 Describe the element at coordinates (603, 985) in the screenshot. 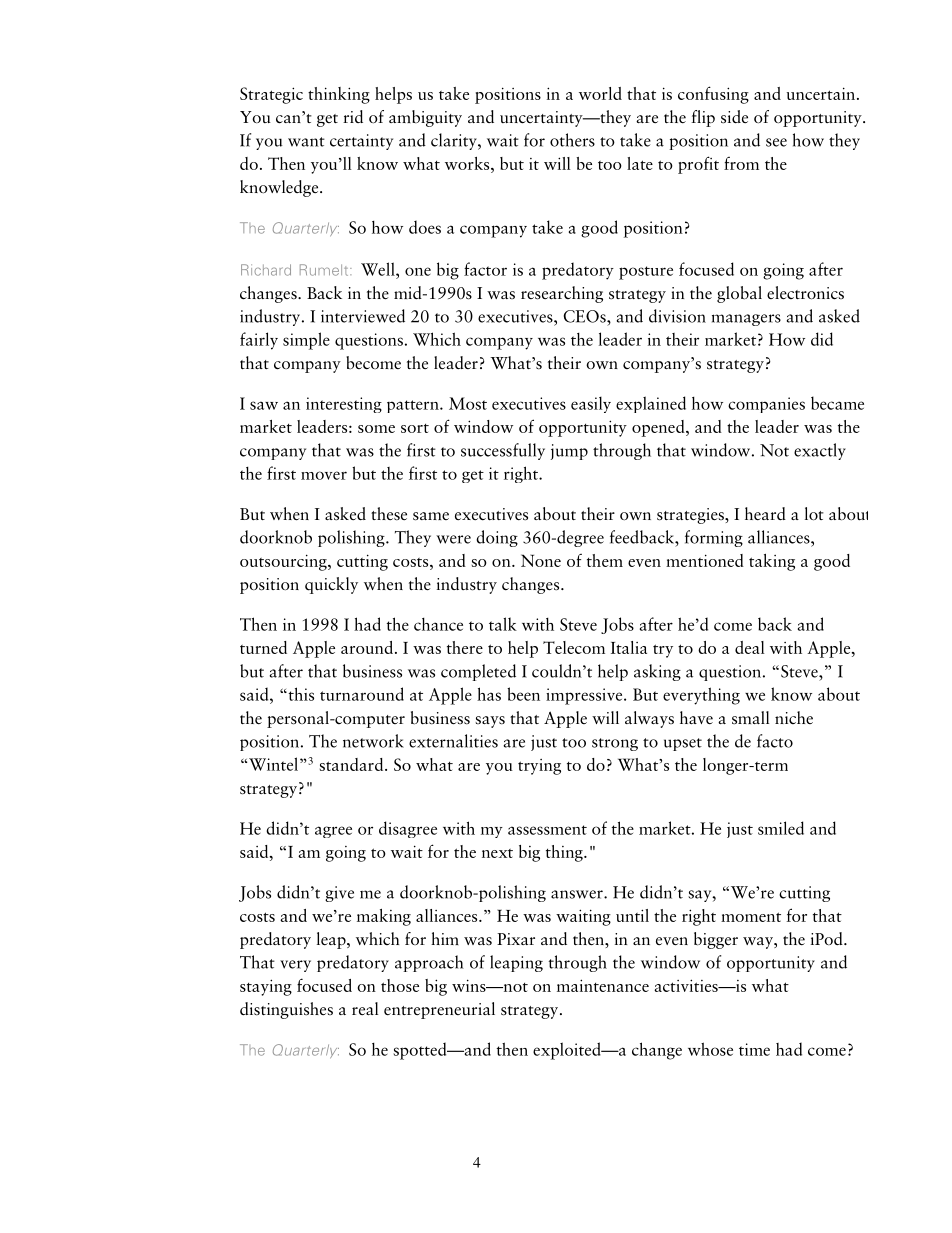

I see `maintenance` at that location.
